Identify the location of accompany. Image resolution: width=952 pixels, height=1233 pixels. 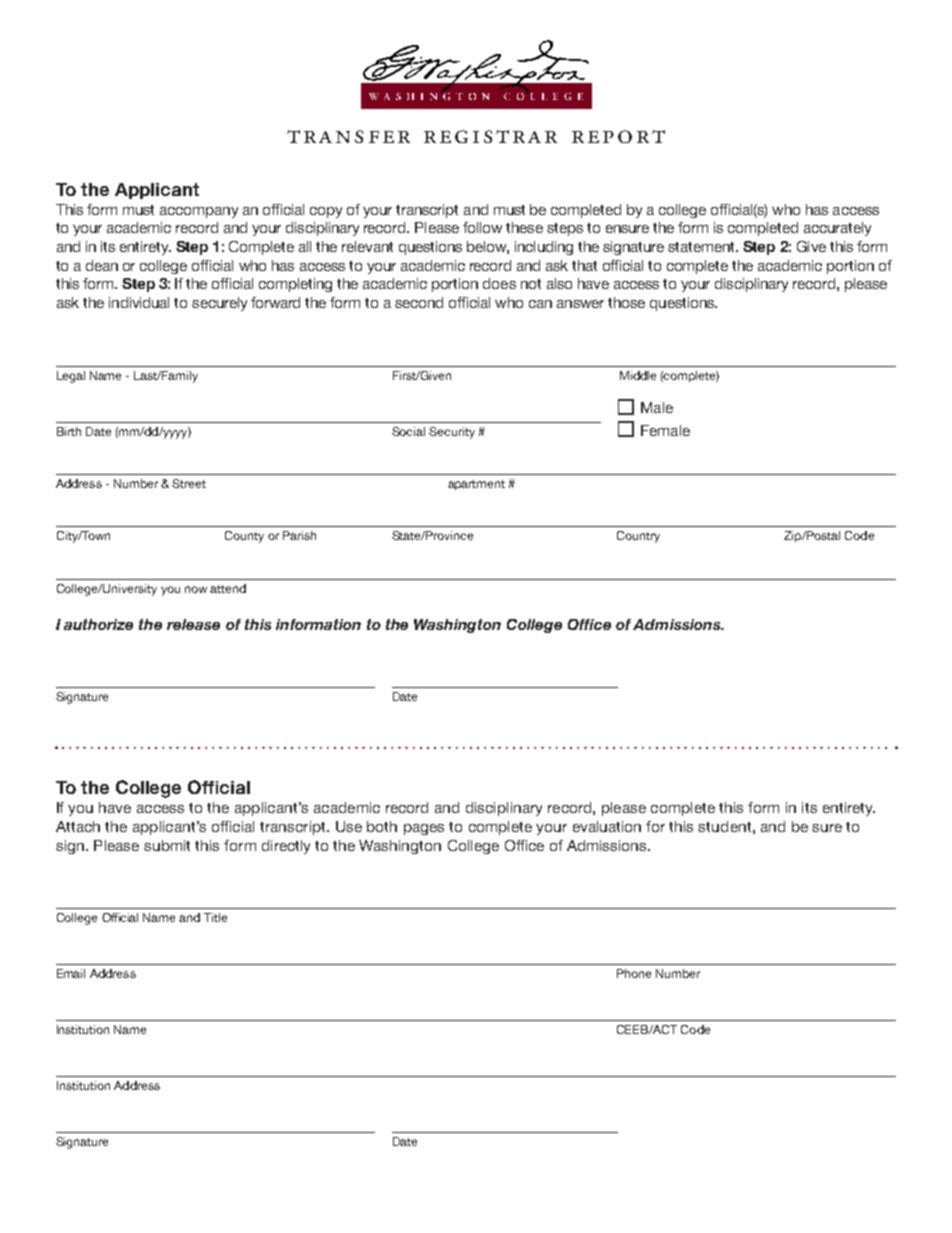
(199, 212).
